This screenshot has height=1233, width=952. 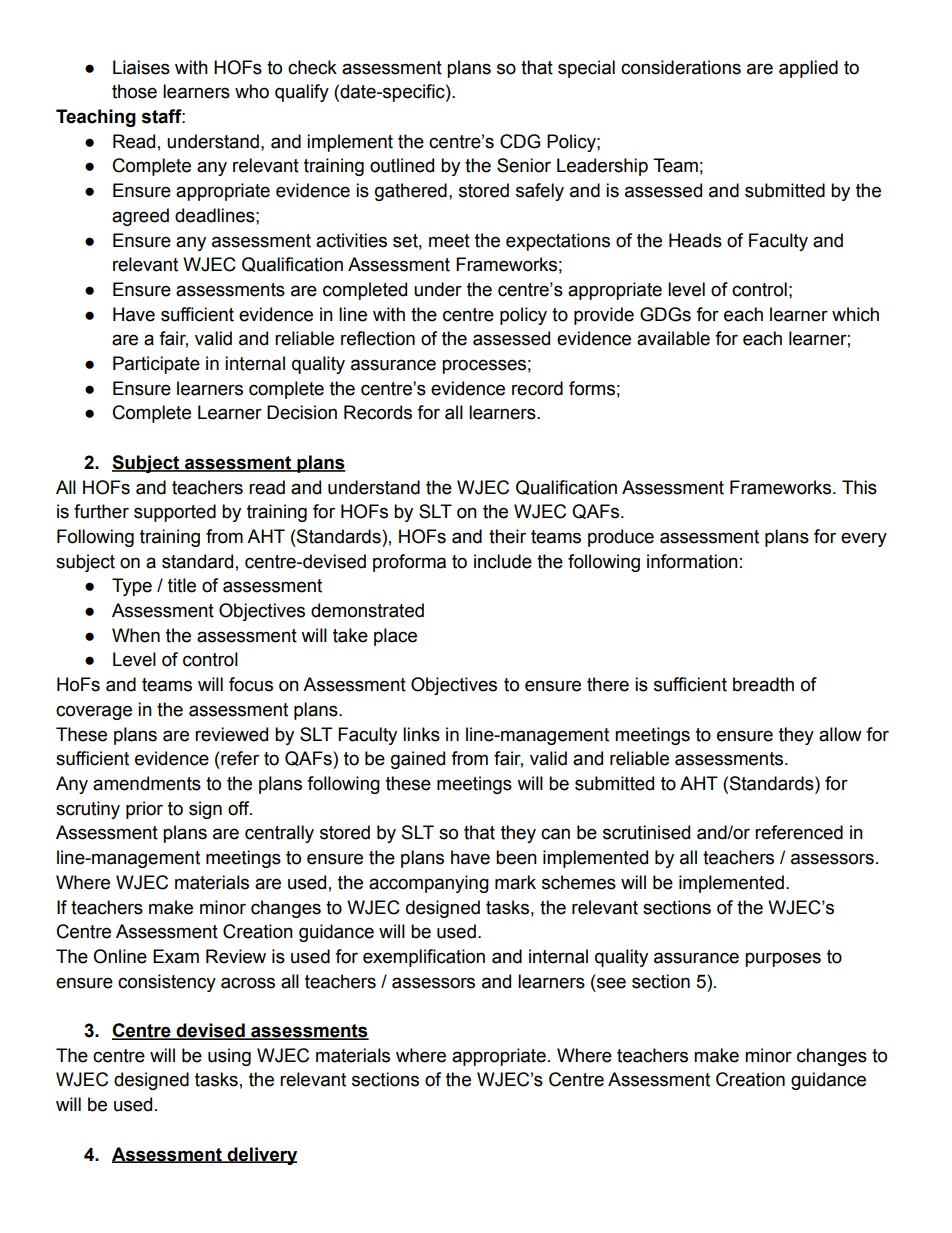 What do you see at coordinates (611, 983) in the screenshot?
I see `see` at bounding box center [611, 983].
